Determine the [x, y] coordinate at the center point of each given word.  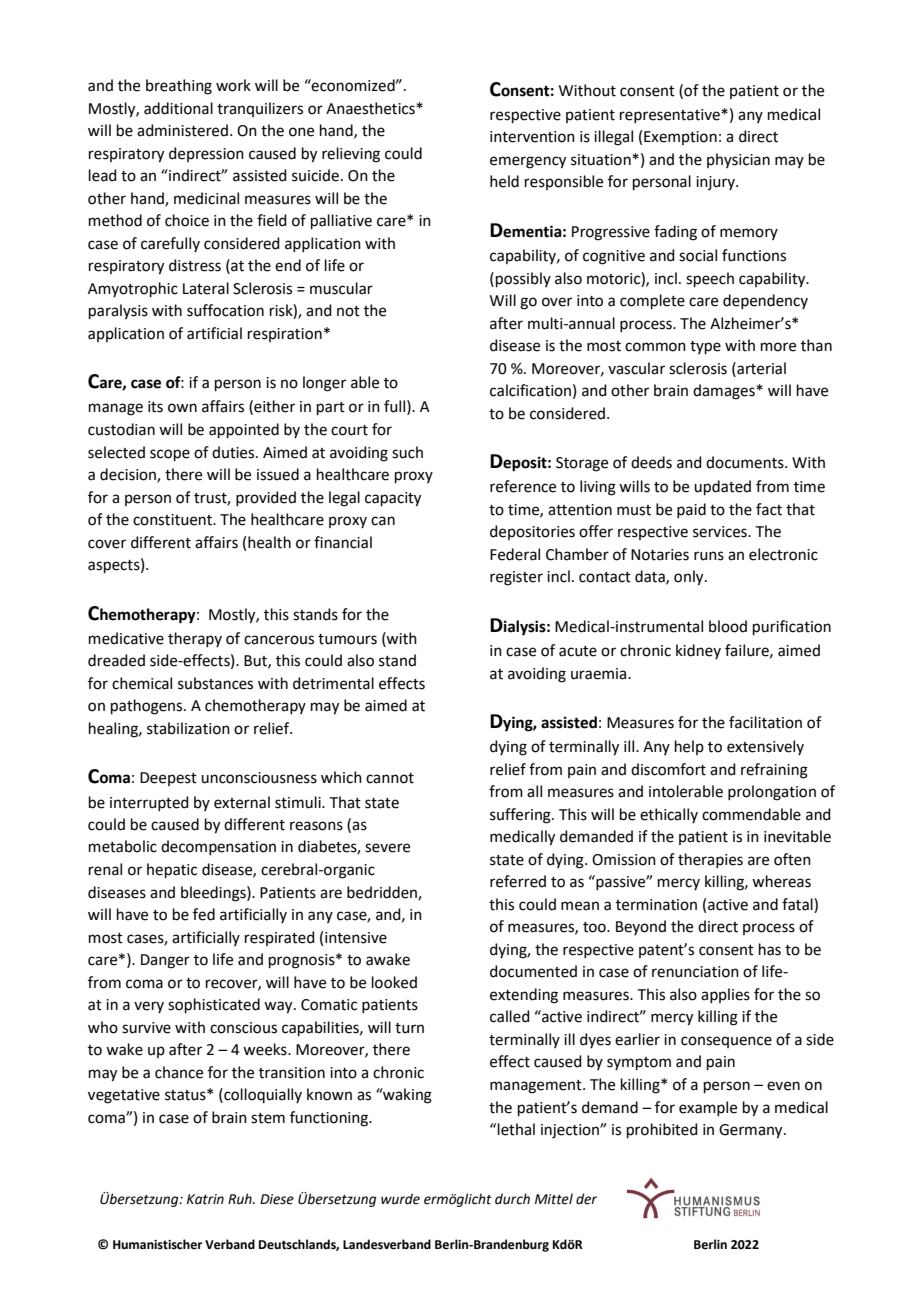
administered [182, 130]
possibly [523, 279]
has [770, 949]
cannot [390, 778]
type [705, 347]
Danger [165, 961]
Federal [515, 554]
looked [394, 982]
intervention [532, 137]
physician [738, 160]
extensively [765, 747]
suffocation [225, 310]
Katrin [205, 1199]
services [721, 532]
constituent [173, 520]
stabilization [188, 728]
